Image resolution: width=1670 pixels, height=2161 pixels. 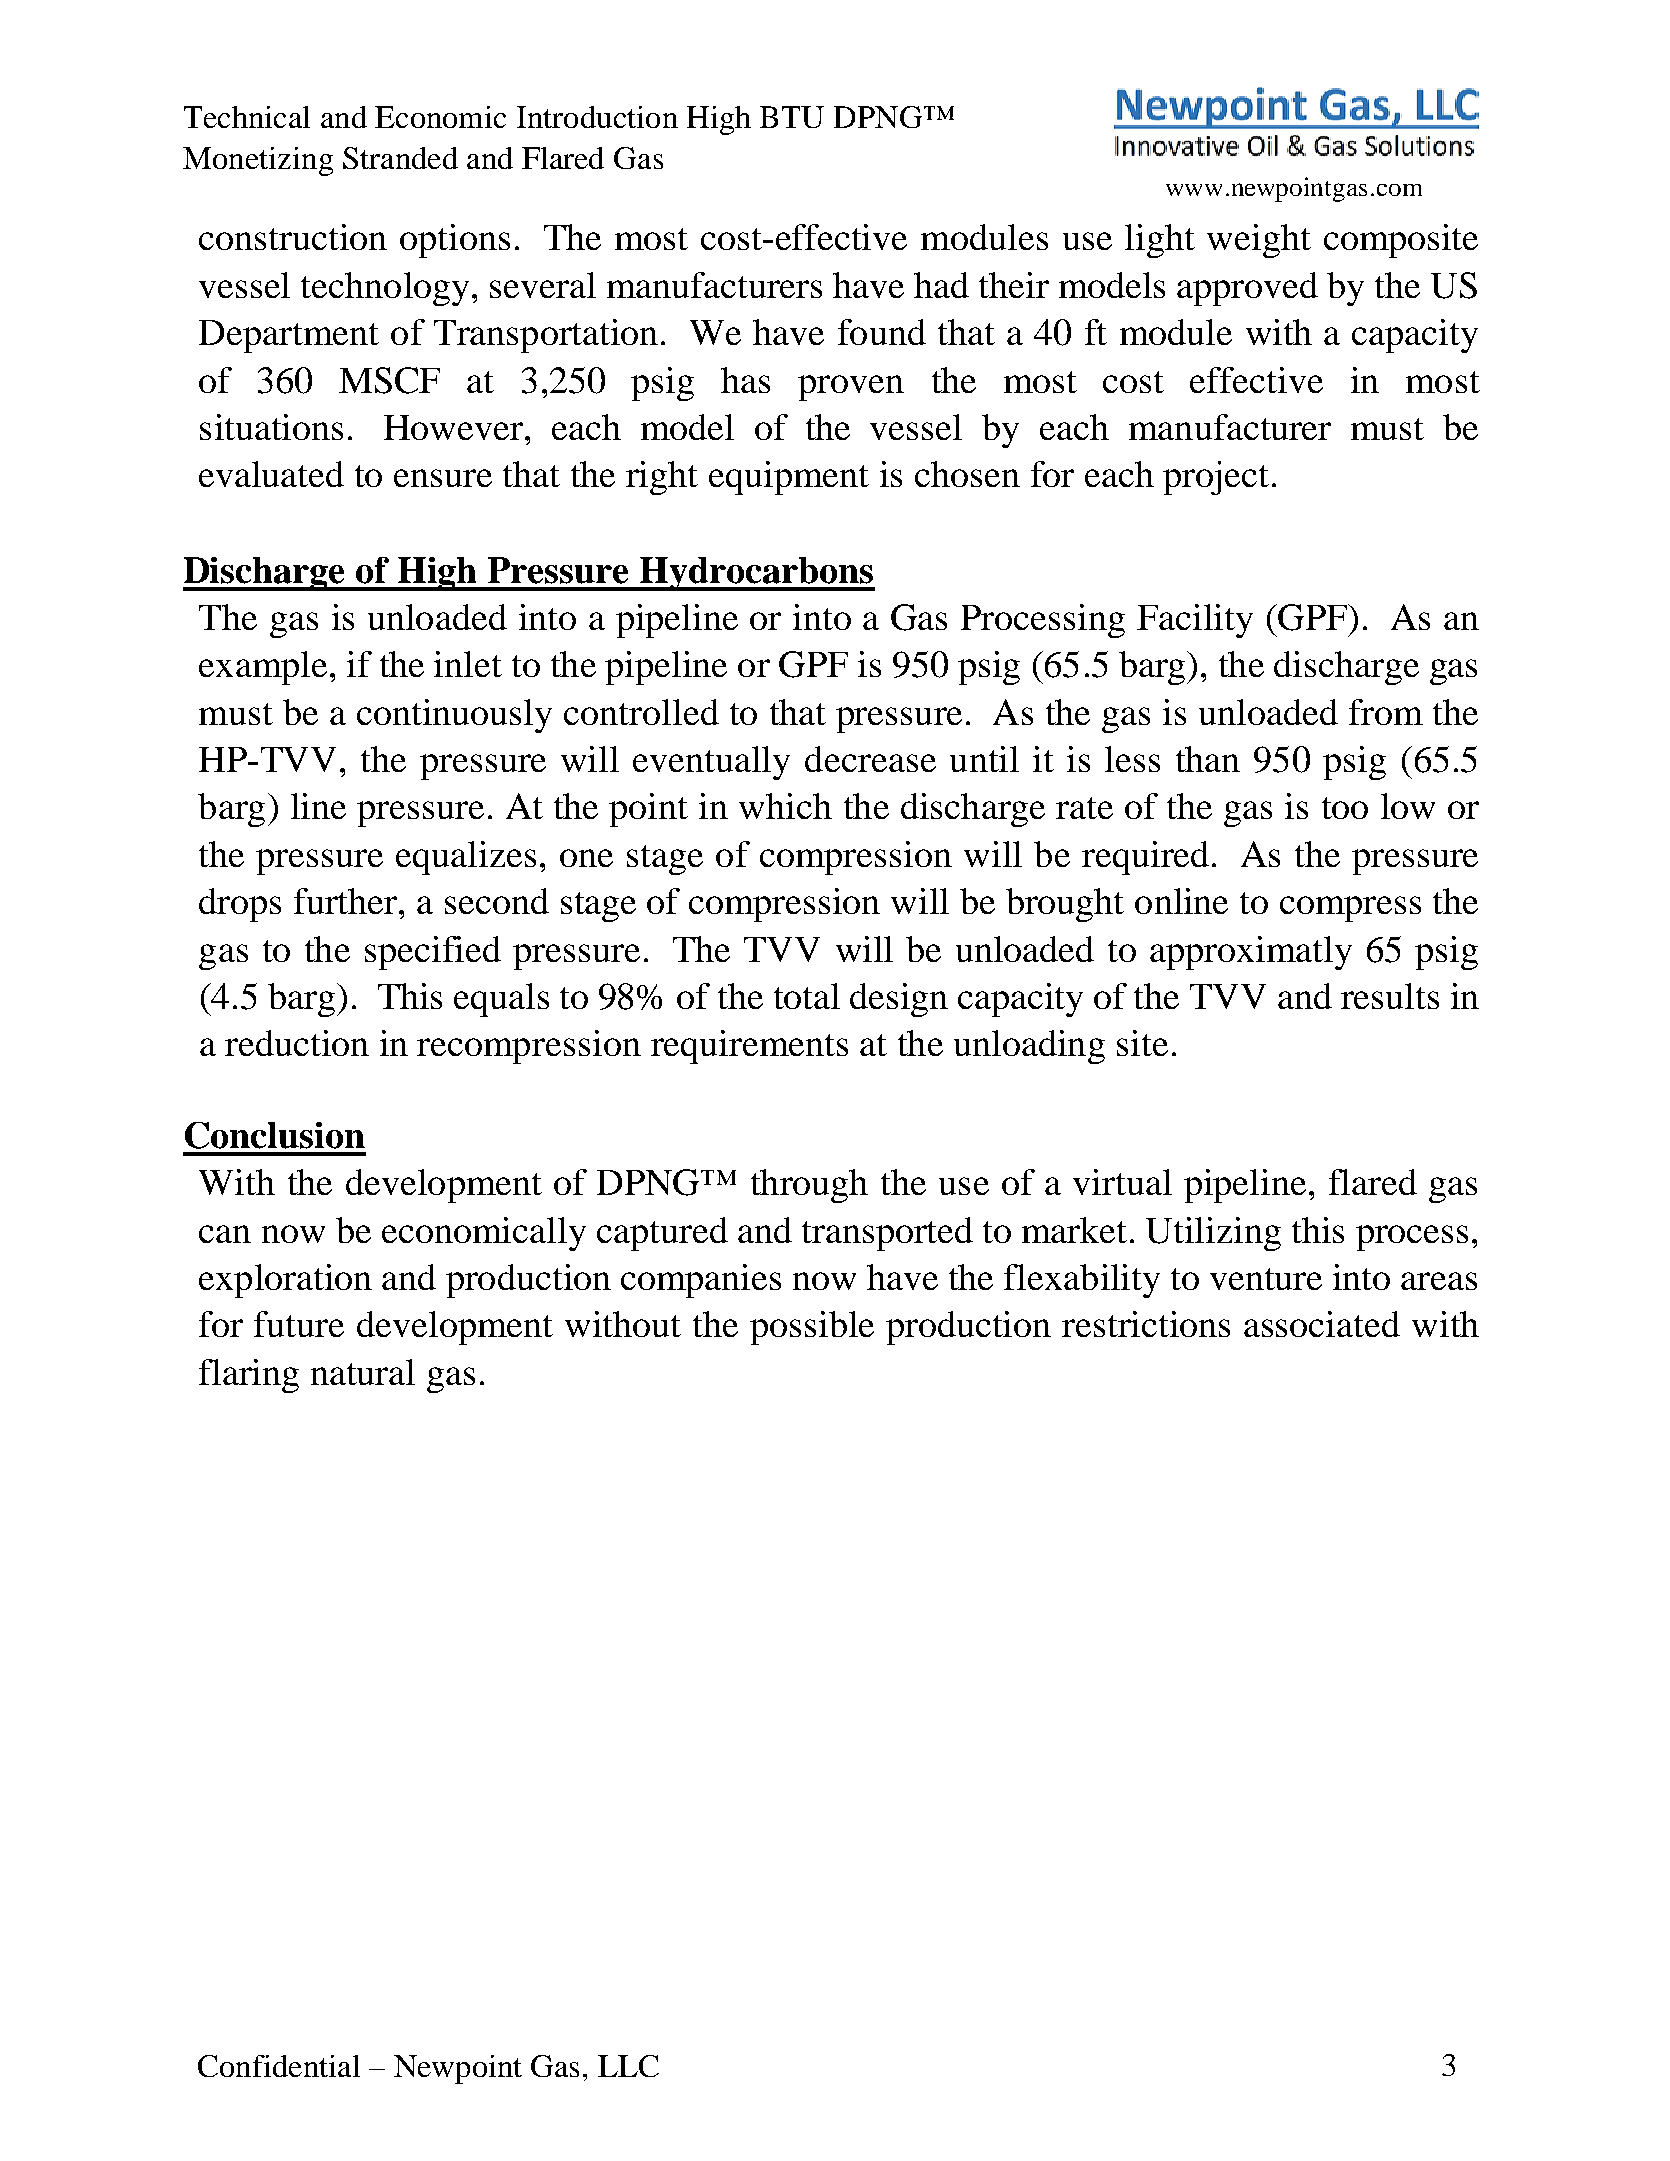 What do you see at coordinates (792, 117) in the screenshot?
I see `BTU` at bounding box center [792, 117].
